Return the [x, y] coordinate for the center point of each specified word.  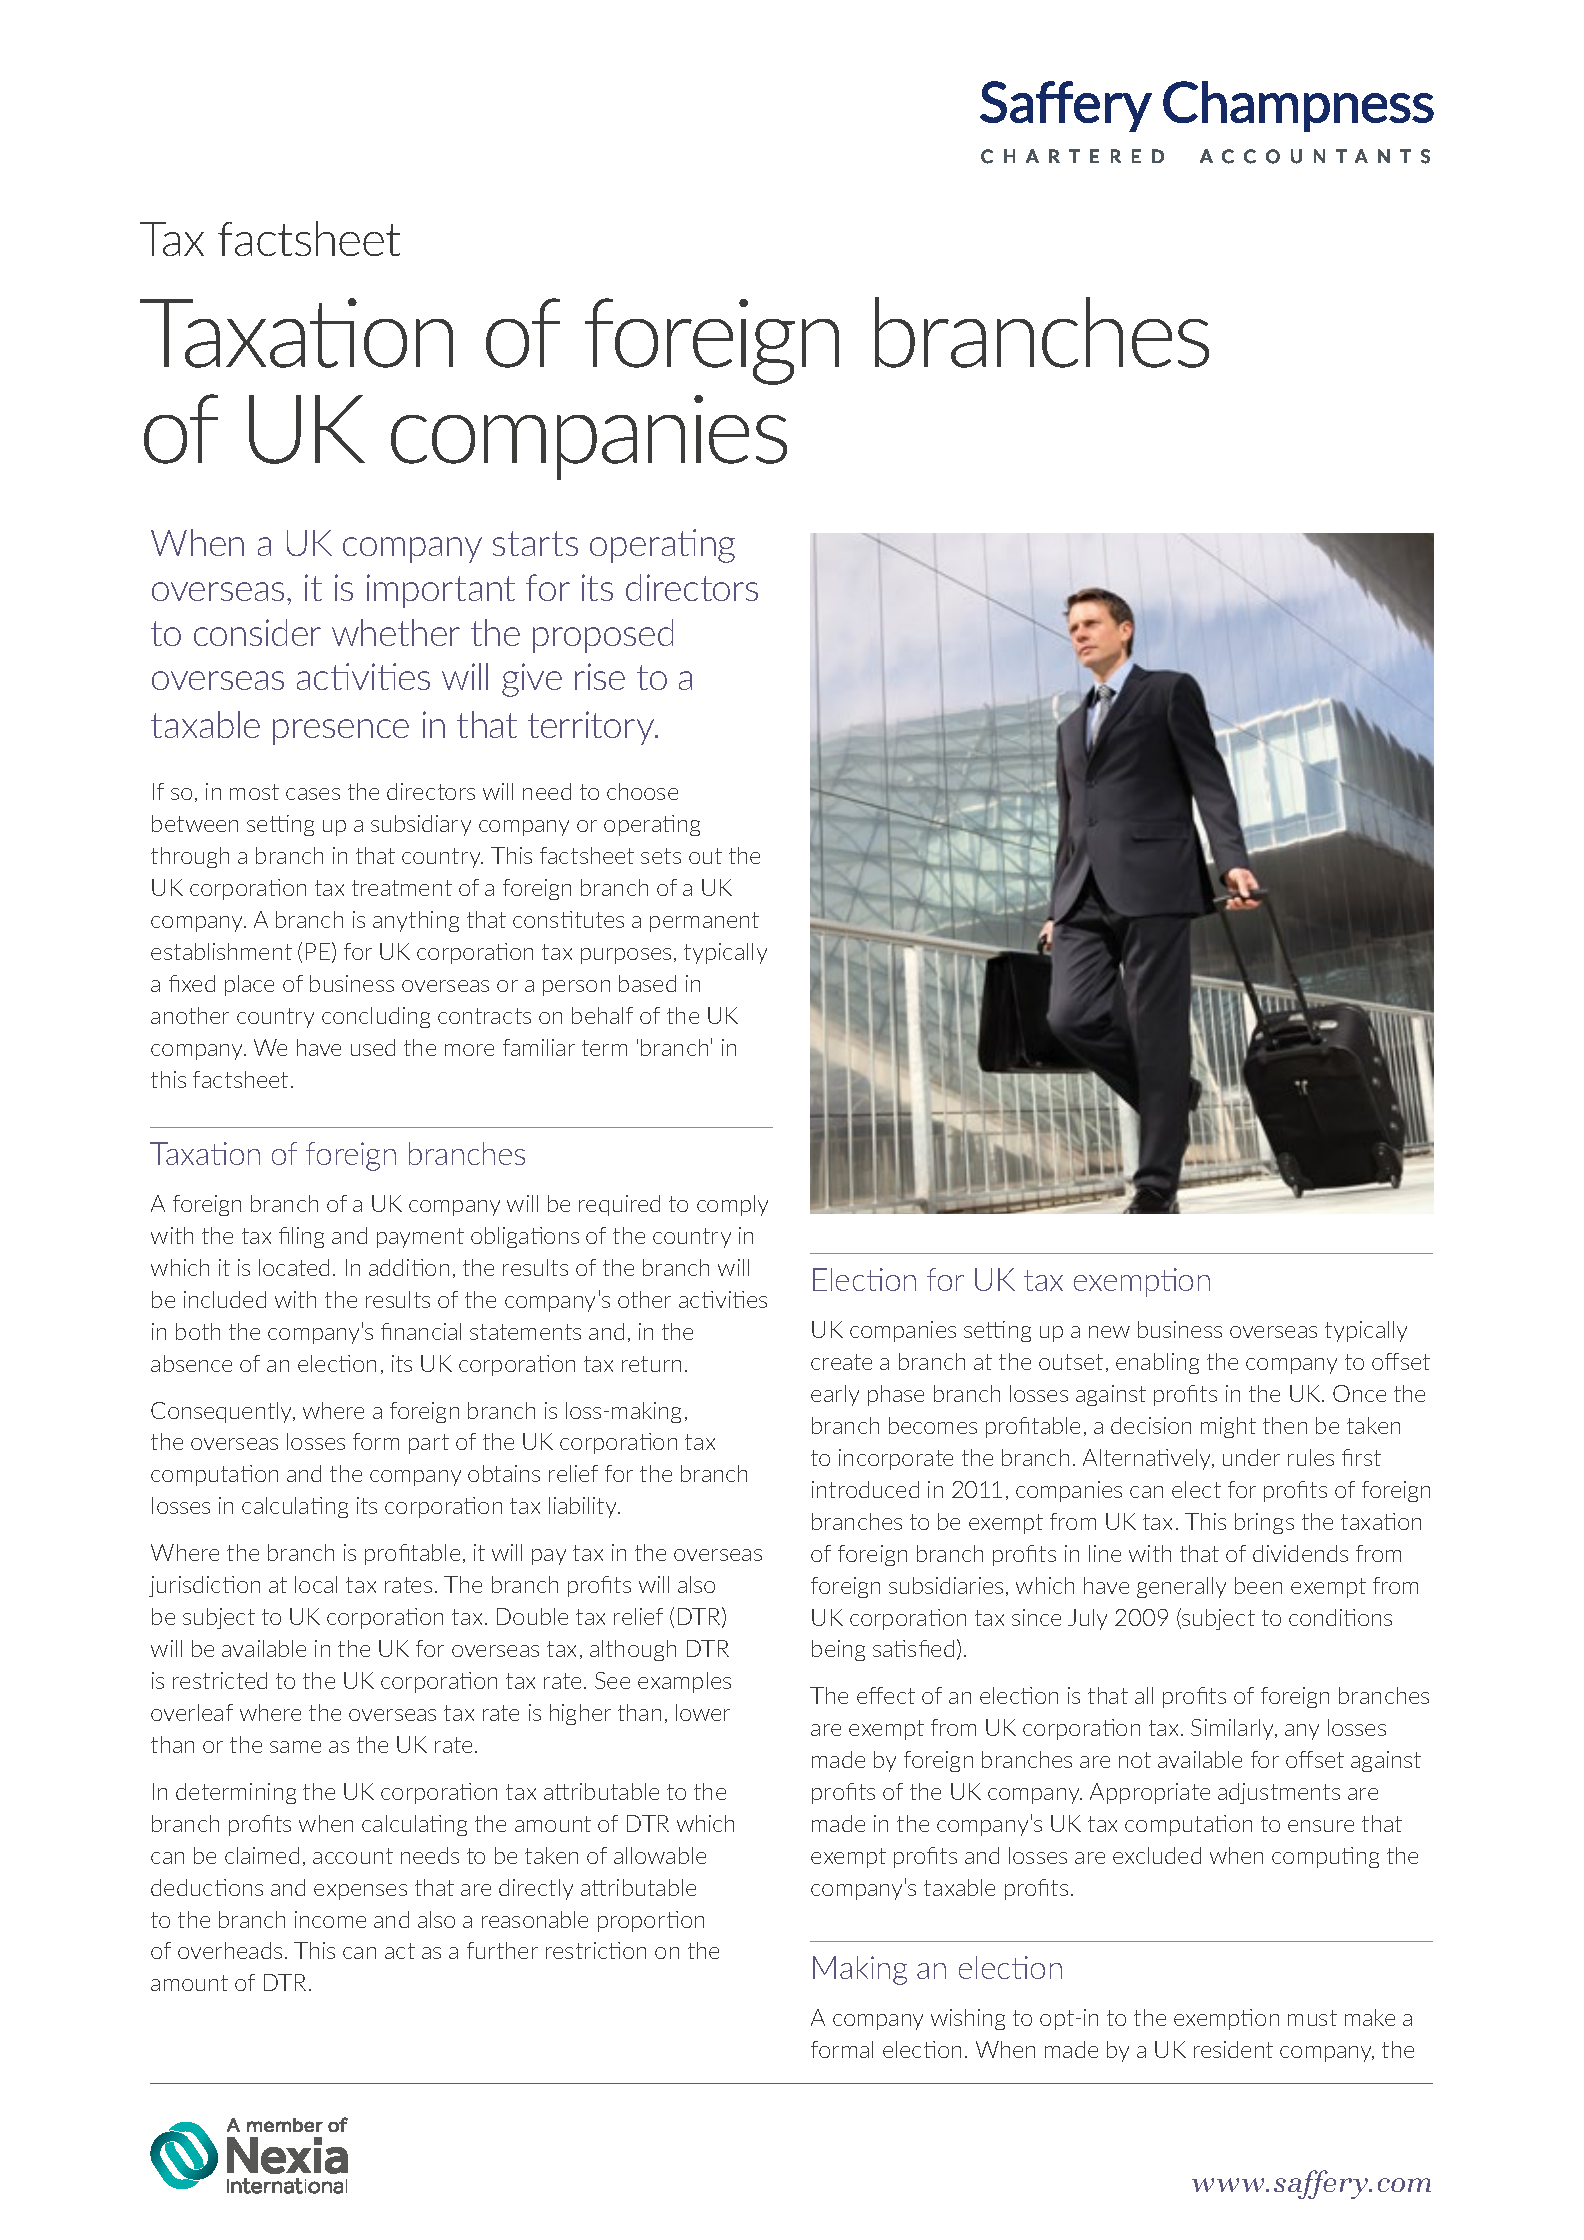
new [1109, 1332]
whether [396, 632]
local [316, 1584]
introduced [865, 1489]
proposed [603, 636]
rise [600, 676]
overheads [230, 1950]
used [373, 1047]
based [647, 983]
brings [1264, 1523]
